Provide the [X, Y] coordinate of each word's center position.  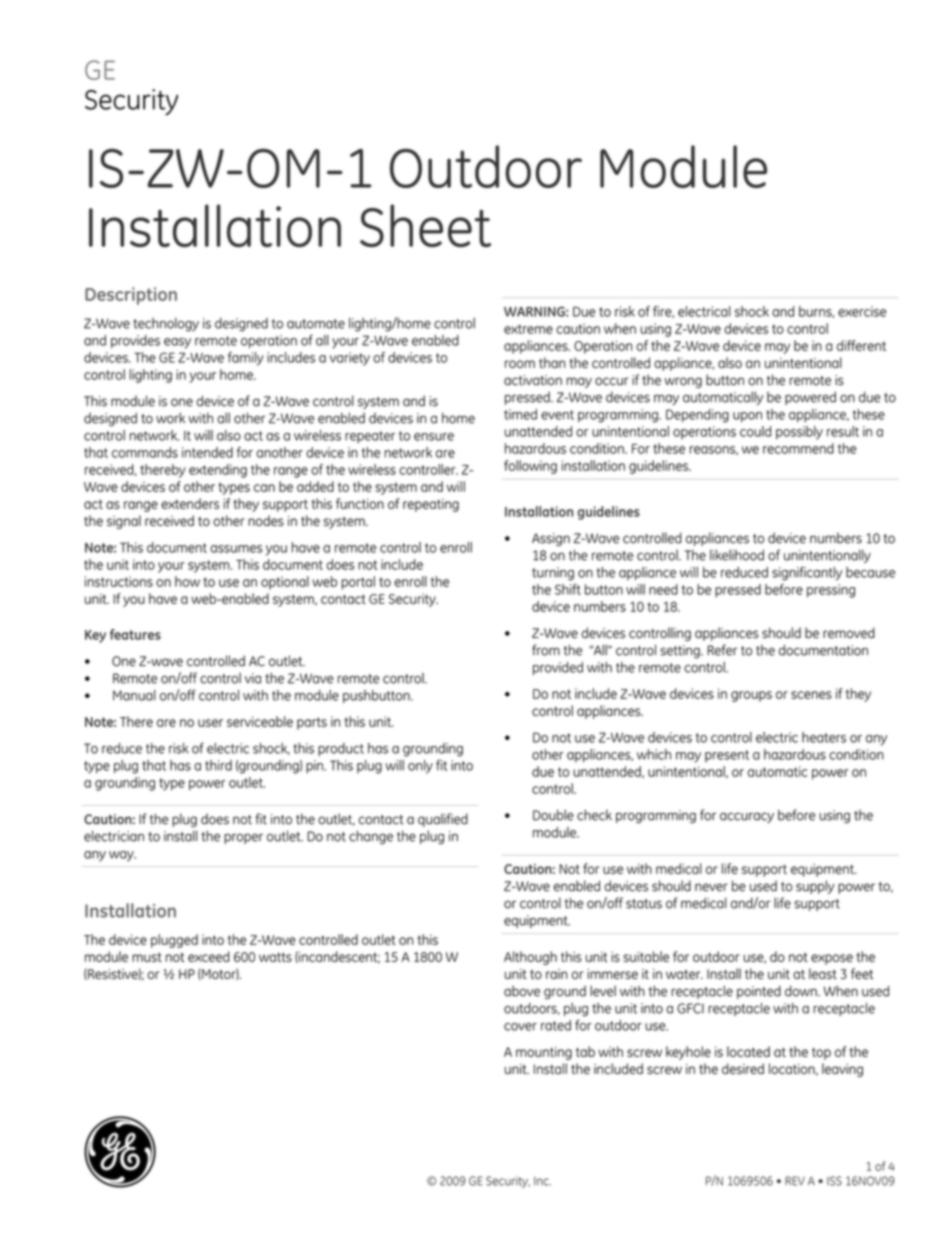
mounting [544, 1053]
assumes [236, 549]
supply [815, 887]
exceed [209, 956]
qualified [443, 820]
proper [243, 838]
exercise [862, 311]
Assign [551, 539]
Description [131, 296]
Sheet [425, 225]
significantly [807, 573]
